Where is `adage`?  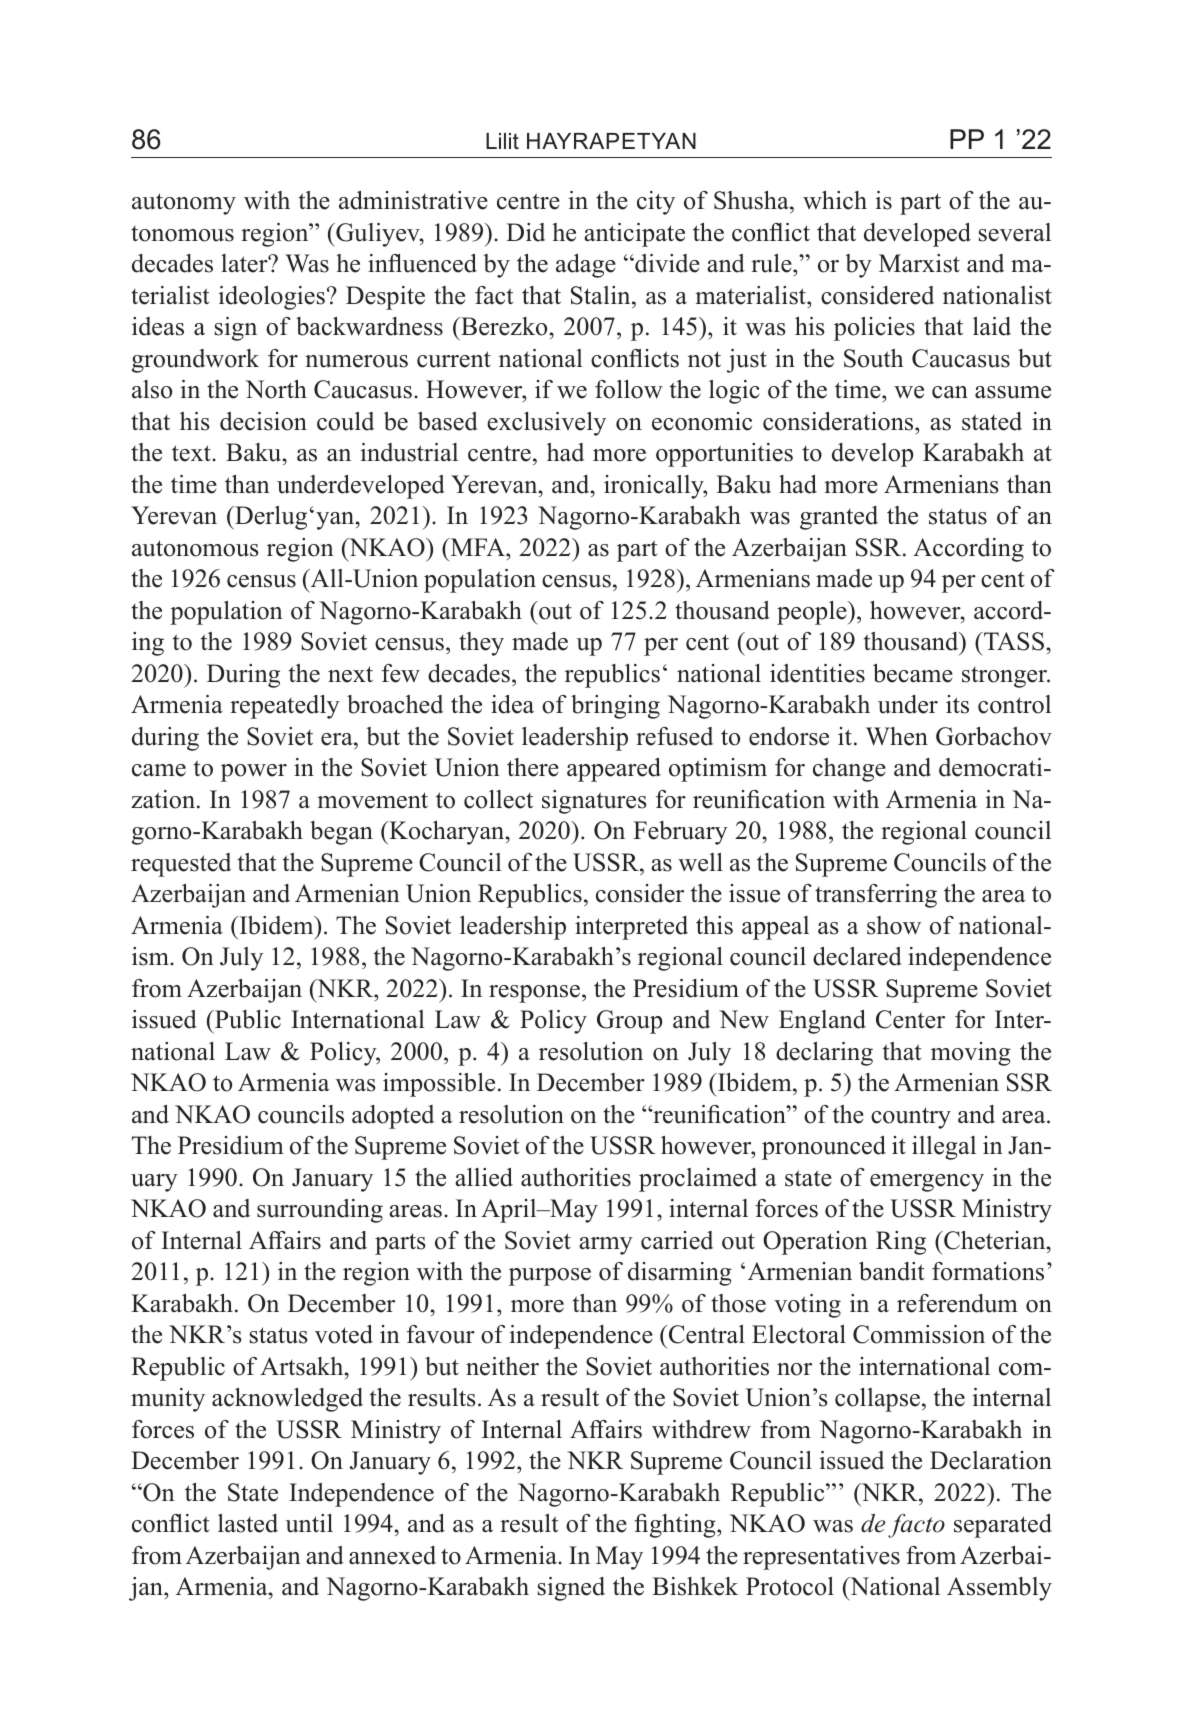
adage is located at coordinates (586, 266).
